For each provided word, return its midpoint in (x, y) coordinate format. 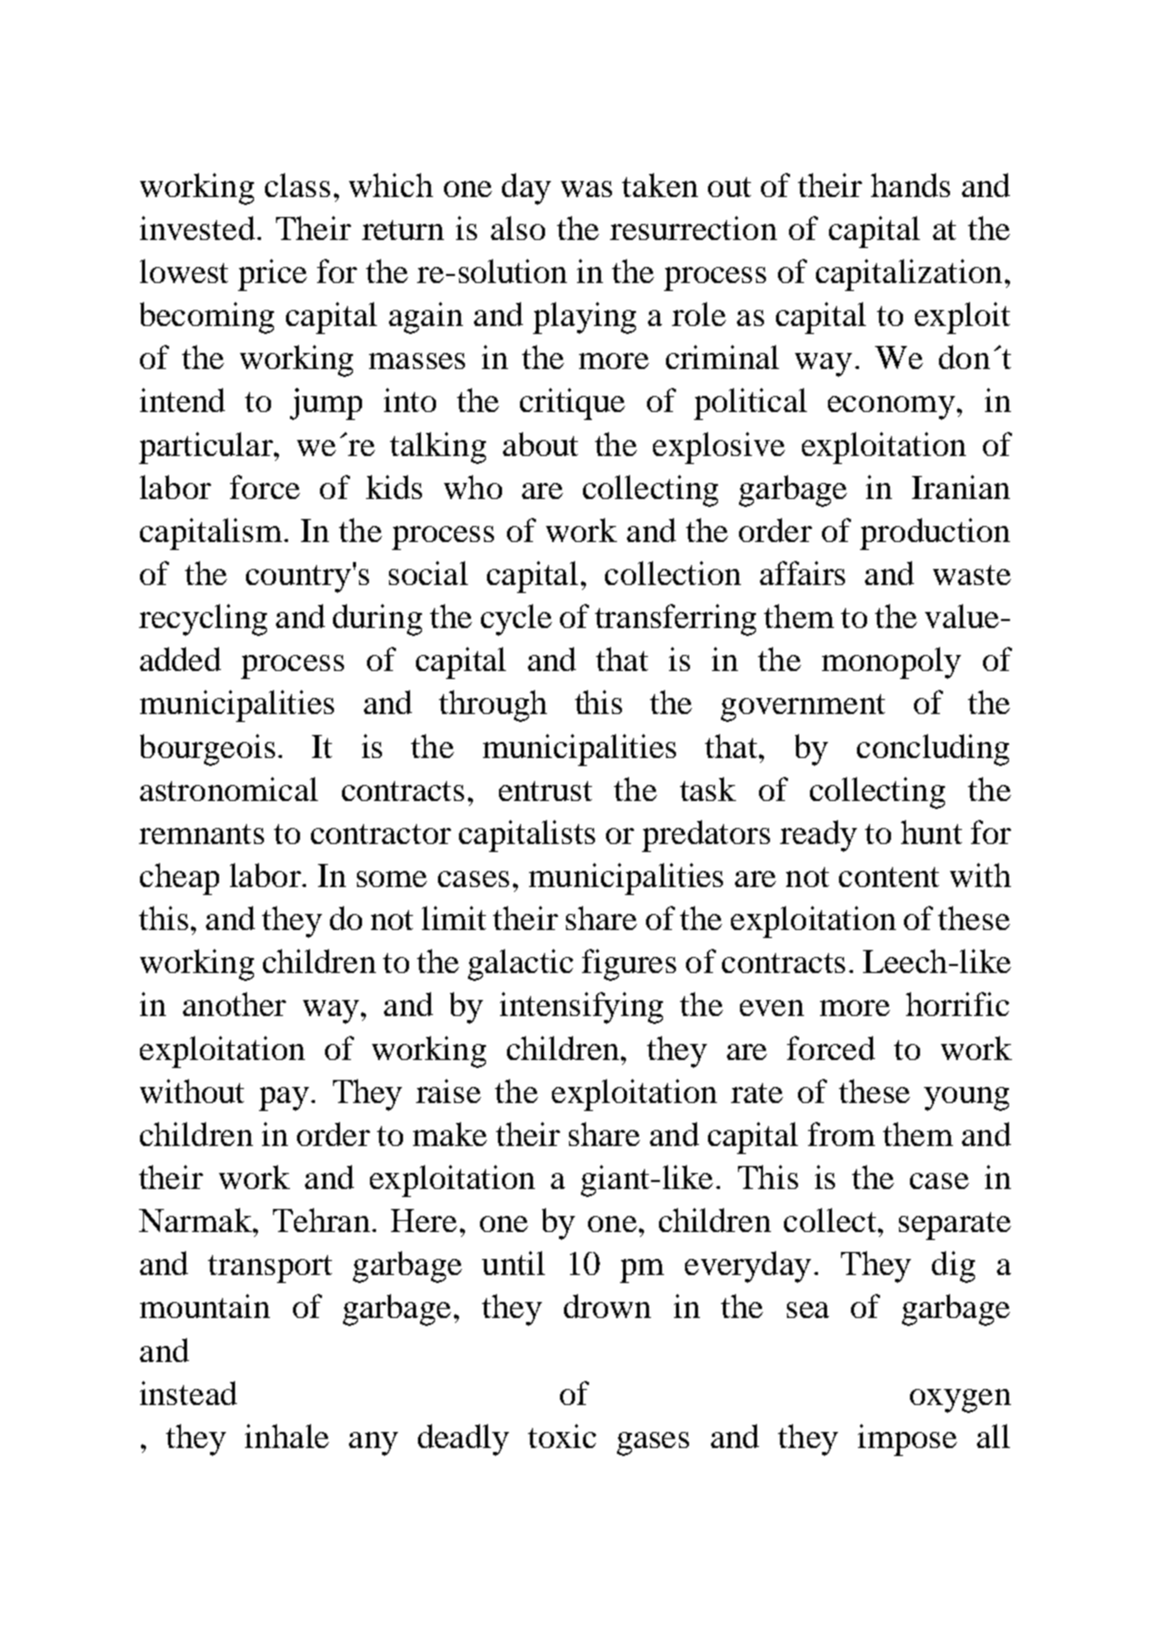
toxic (562, 1436)
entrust (545, 791)
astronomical (229, 789)
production (935, 534)
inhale (287, 1436)
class (297, 185)
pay (284, 1099)
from (841, 1134)
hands (910, 185)
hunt (931, 832)
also (518, 228)
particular (207, 448)
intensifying (581, 1008)
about (540, 444)
